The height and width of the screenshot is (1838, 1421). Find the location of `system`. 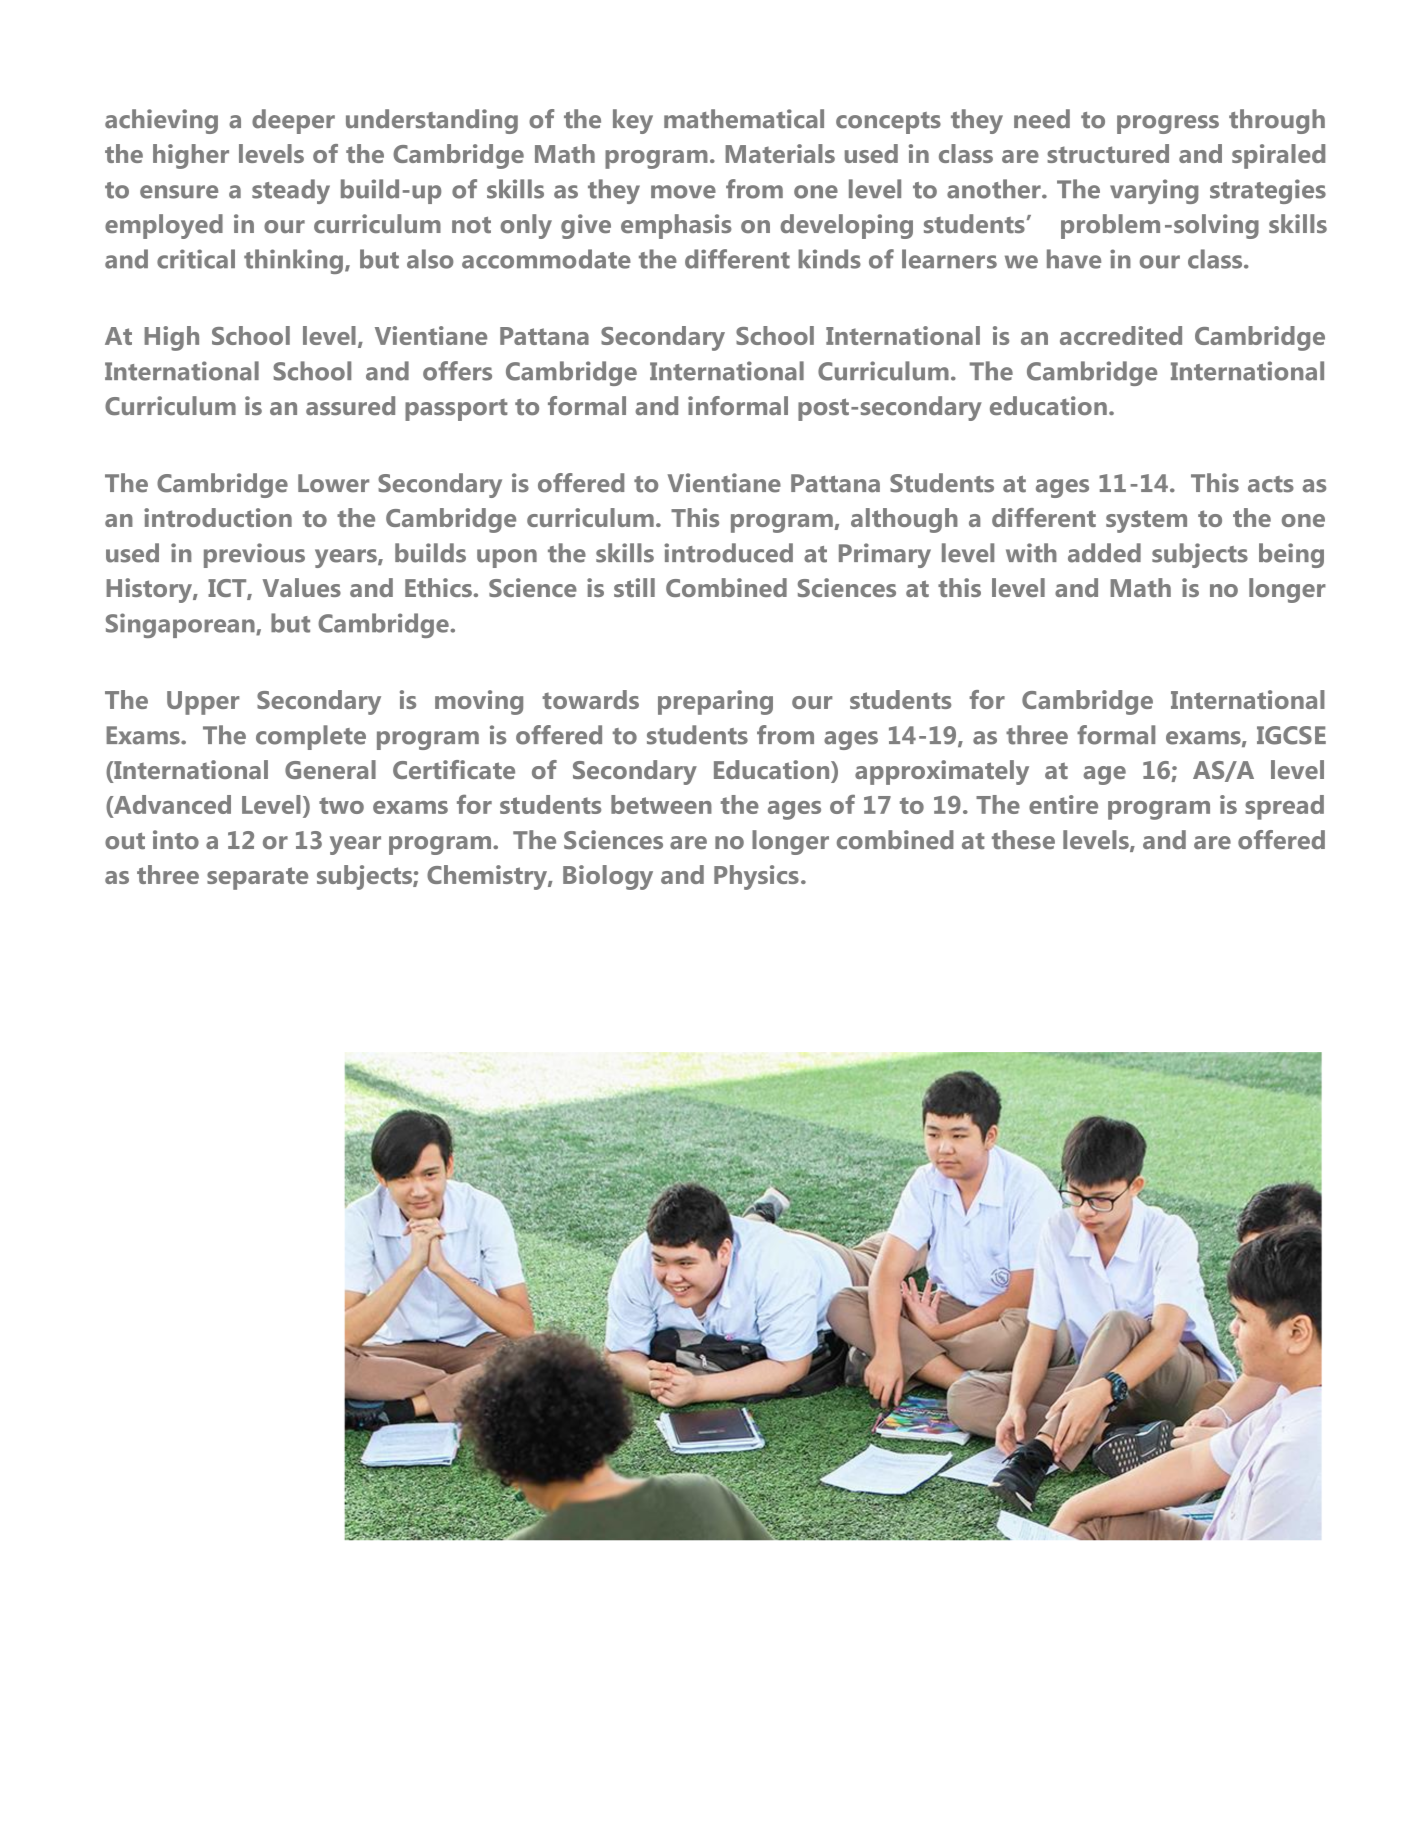

system is located at coordinates (1146, 521).
